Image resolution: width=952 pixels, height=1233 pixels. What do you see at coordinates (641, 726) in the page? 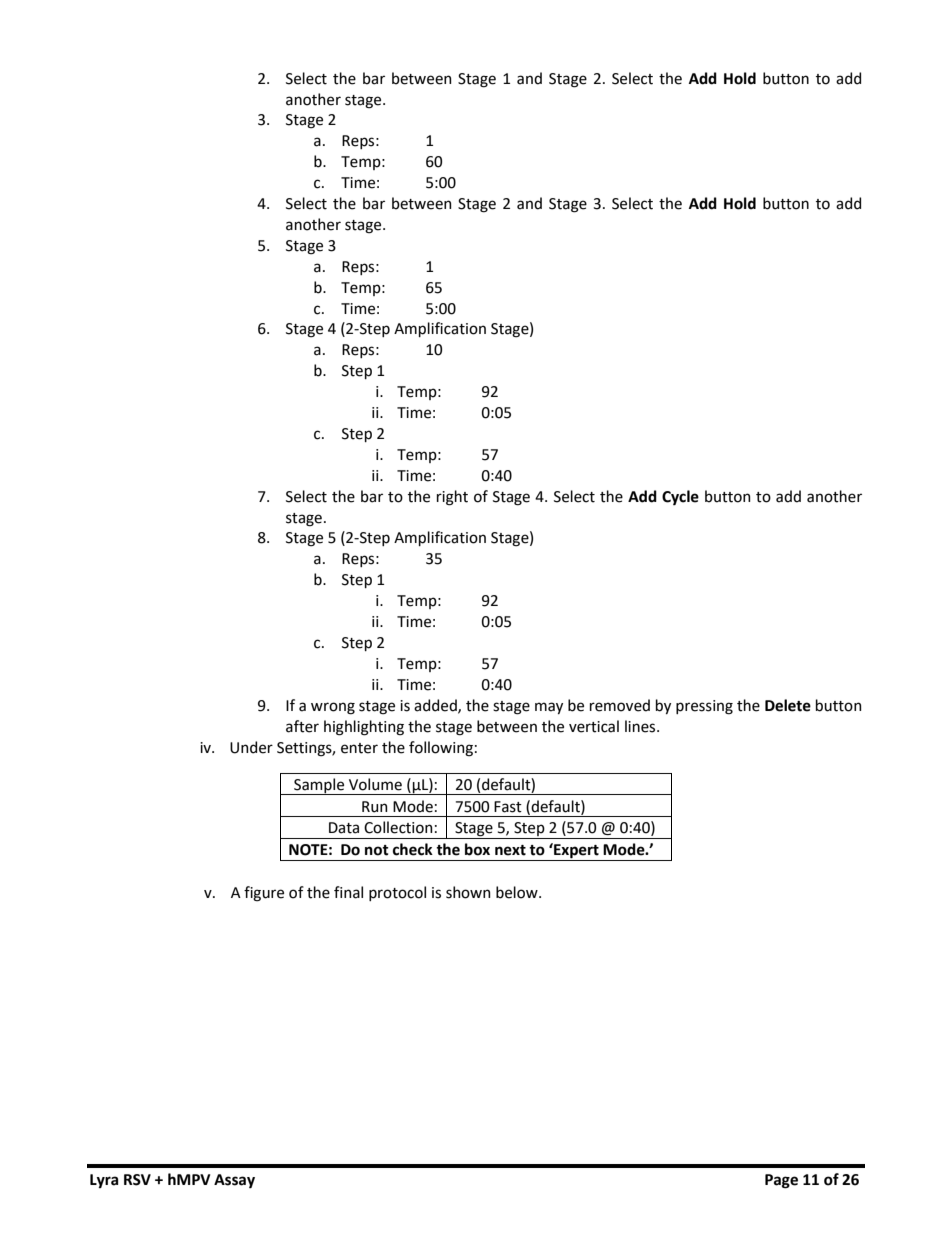
I see `lines` at bounding box center [641, 726].
